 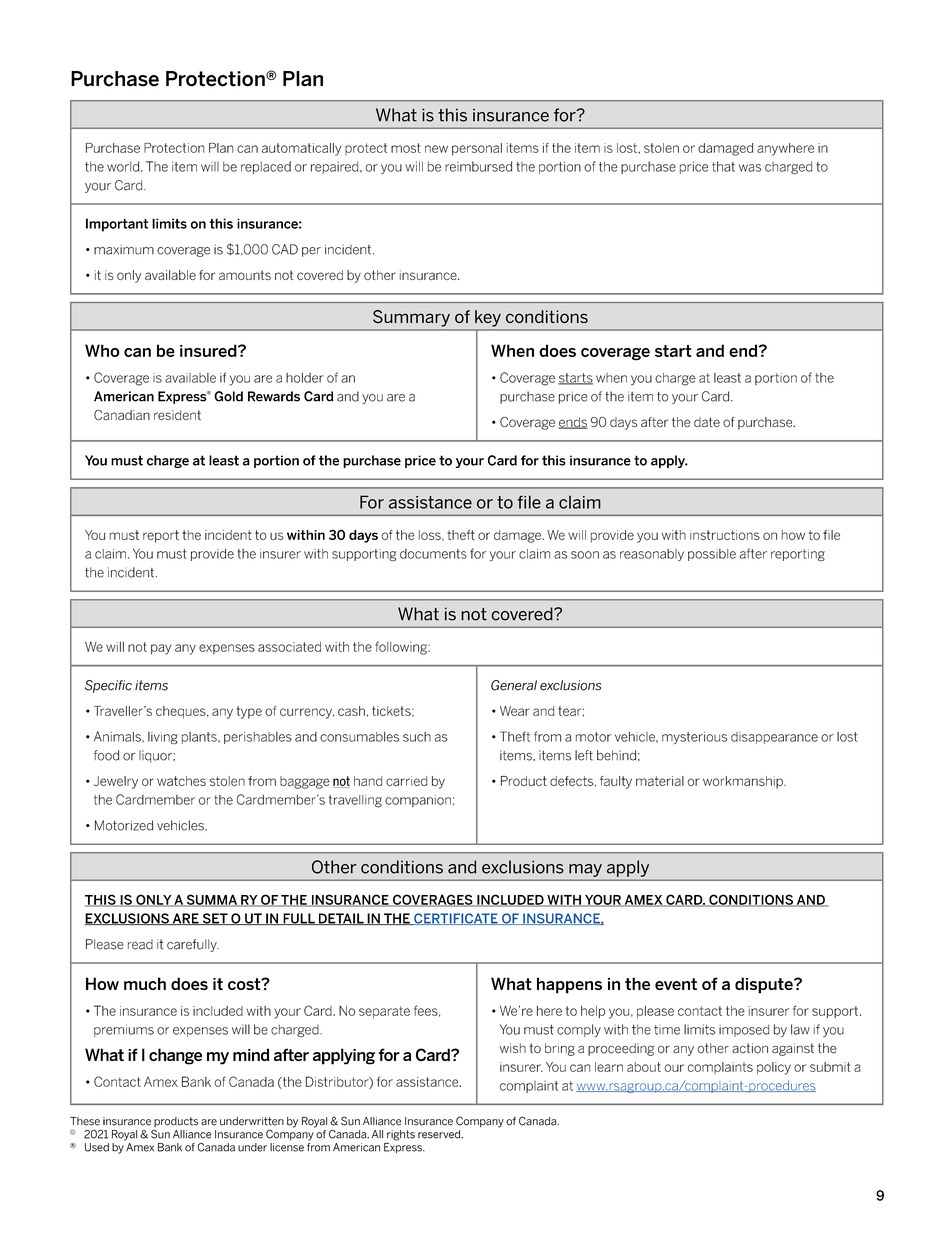 What do you see at coordinates (774, 1068) in the screenshot?
I see `policy` at bounding box center [774, 1068].
